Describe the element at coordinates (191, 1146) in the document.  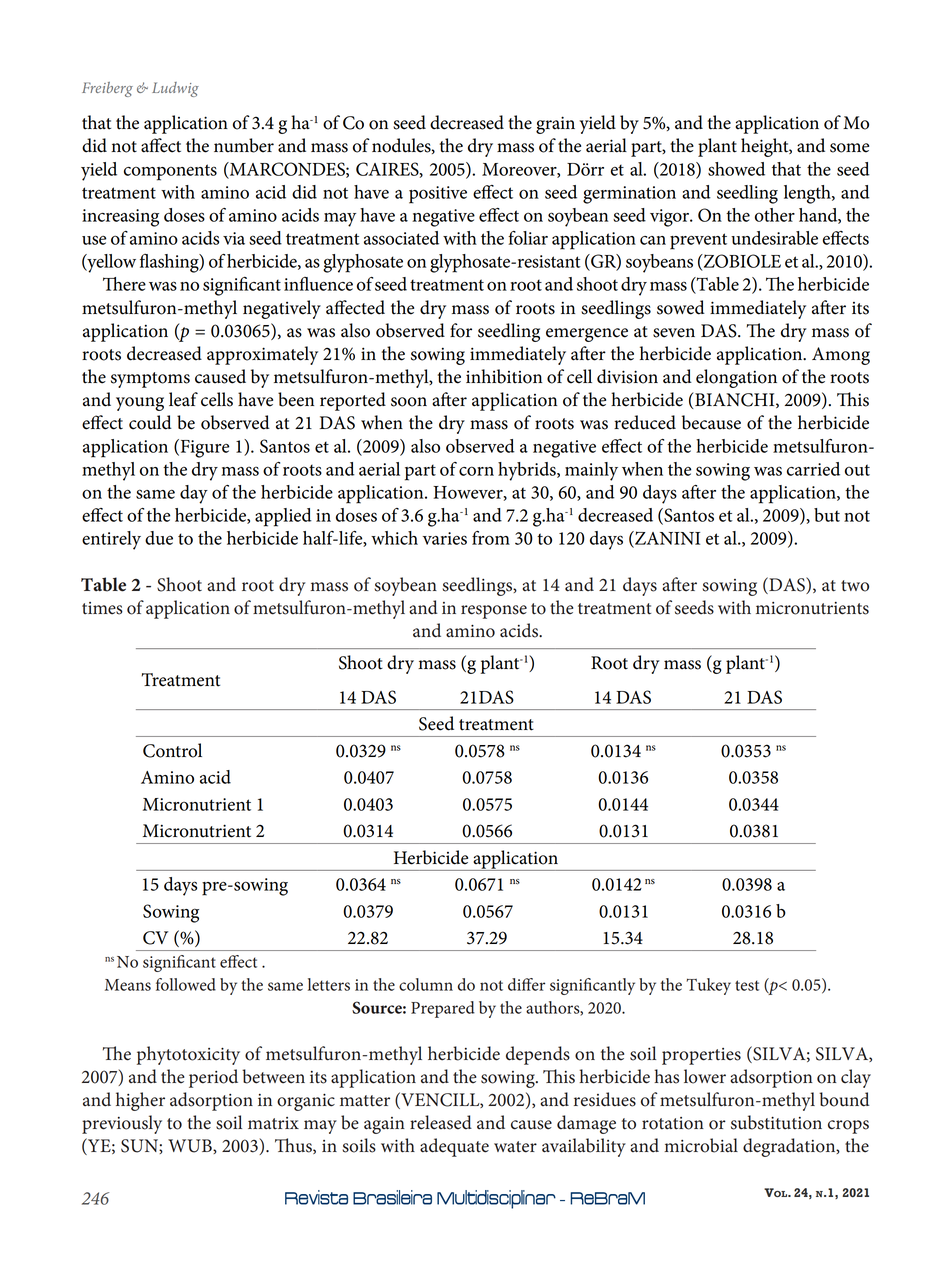
I see `WUB` at that location.
